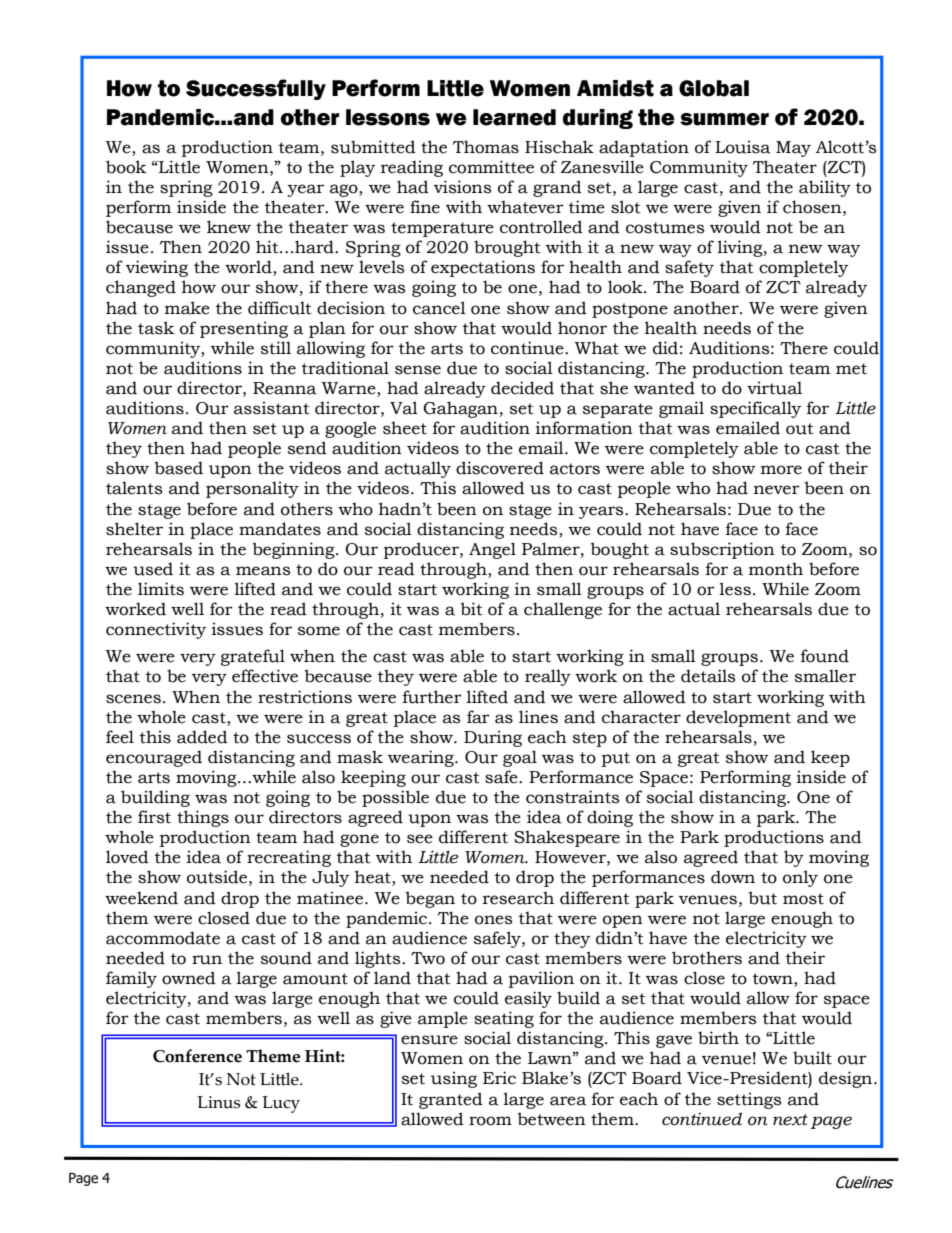 The width and height of the screenshot is (952, 1233). What do you see at coordinates (126, 167) in the screenshot?
I see `book` at bounding box center [126, 167].
